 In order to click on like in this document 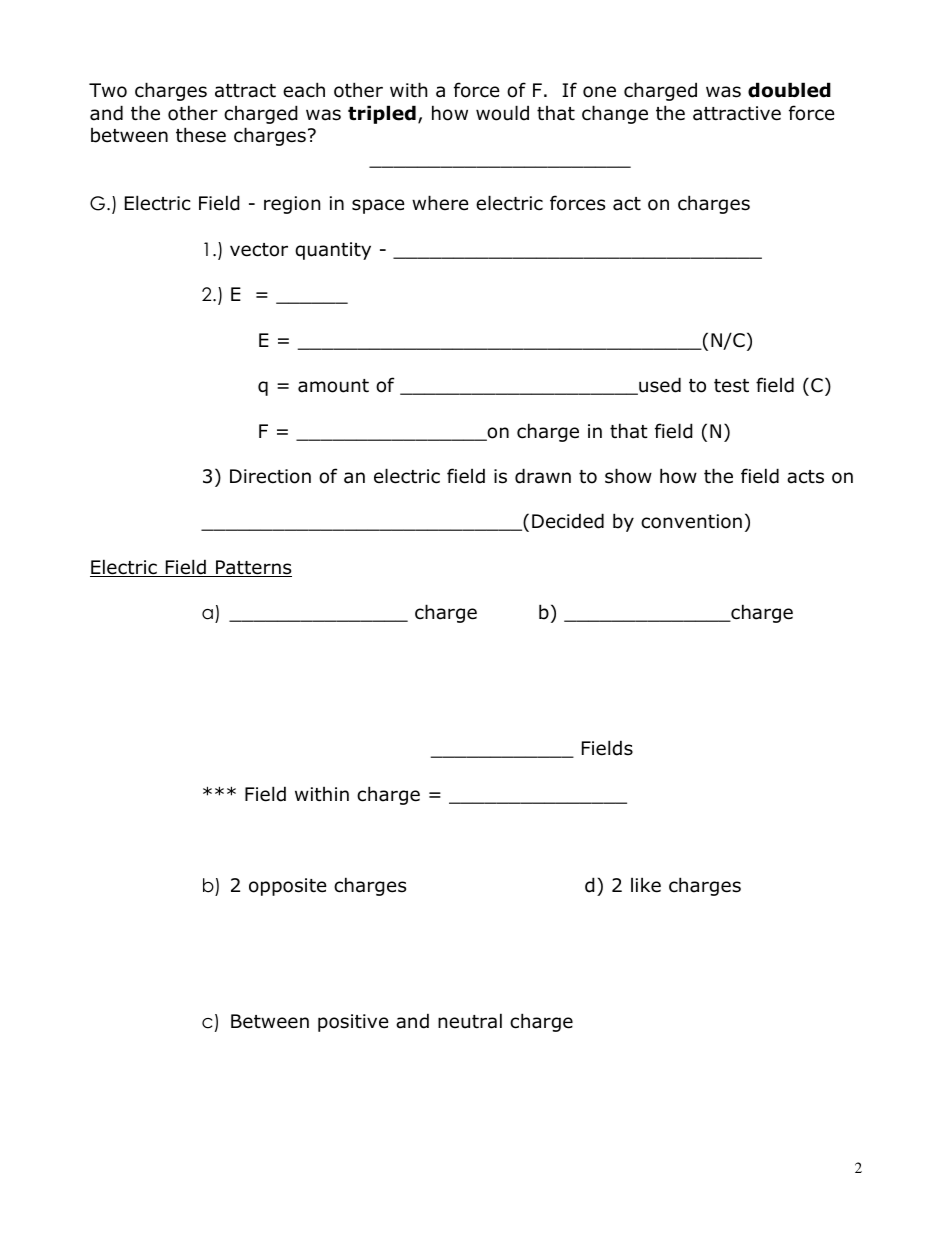, I will do `click(646, 885)`.
